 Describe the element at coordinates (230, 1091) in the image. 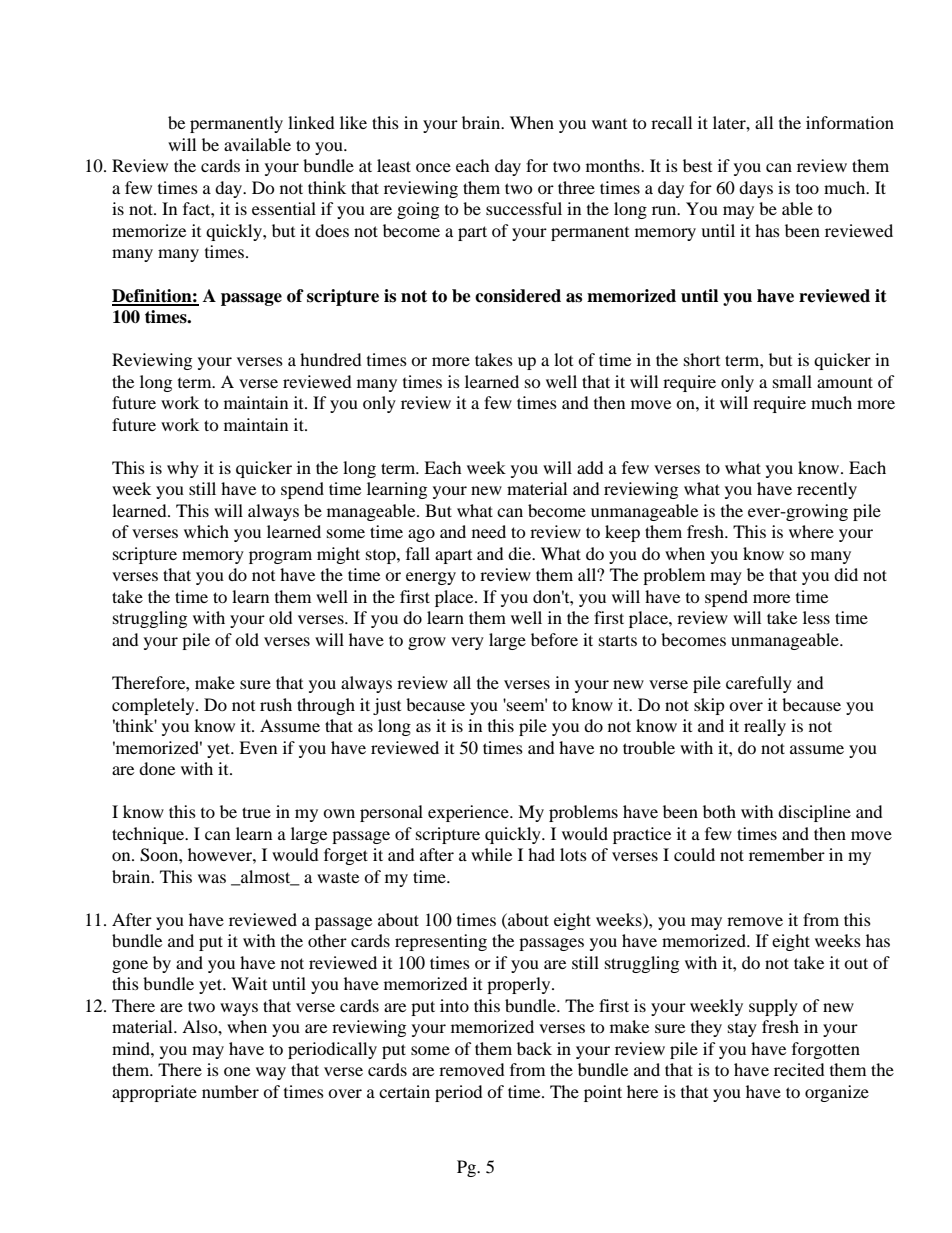

I see `number` at that location.
